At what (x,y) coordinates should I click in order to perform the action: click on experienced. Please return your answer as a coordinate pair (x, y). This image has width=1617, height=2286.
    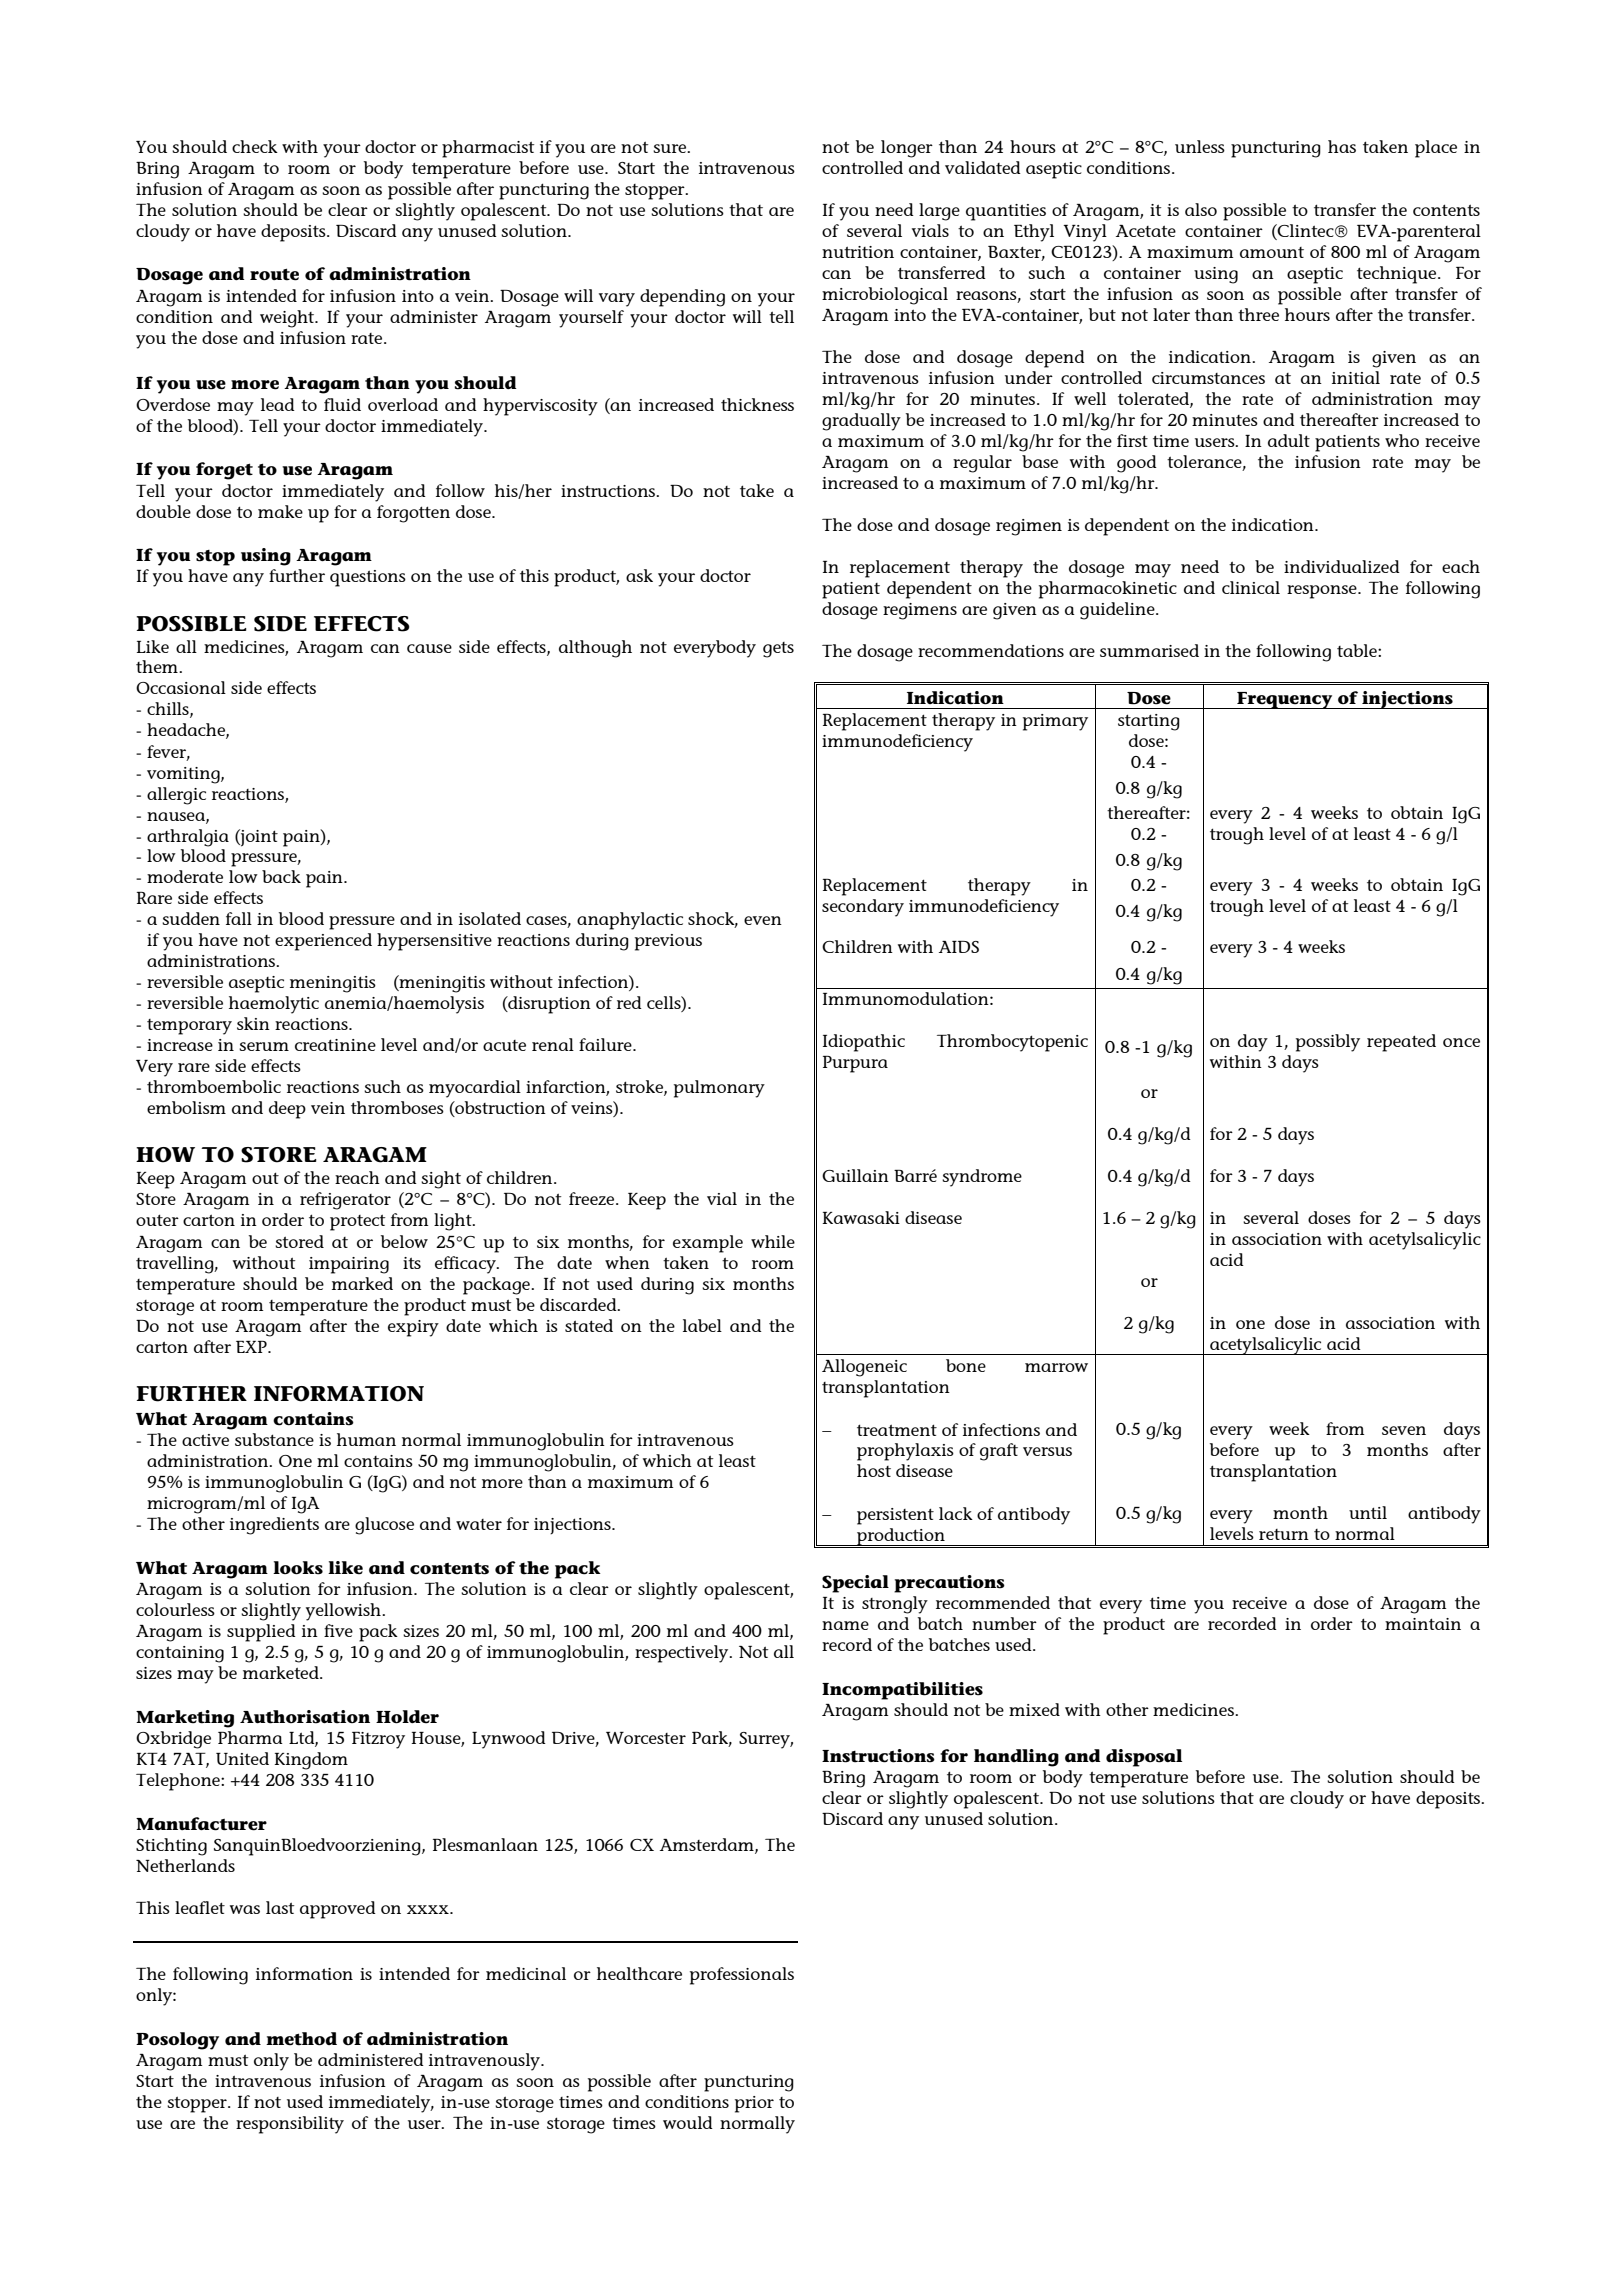
    Looking at the image, I should click on (323, 942).
